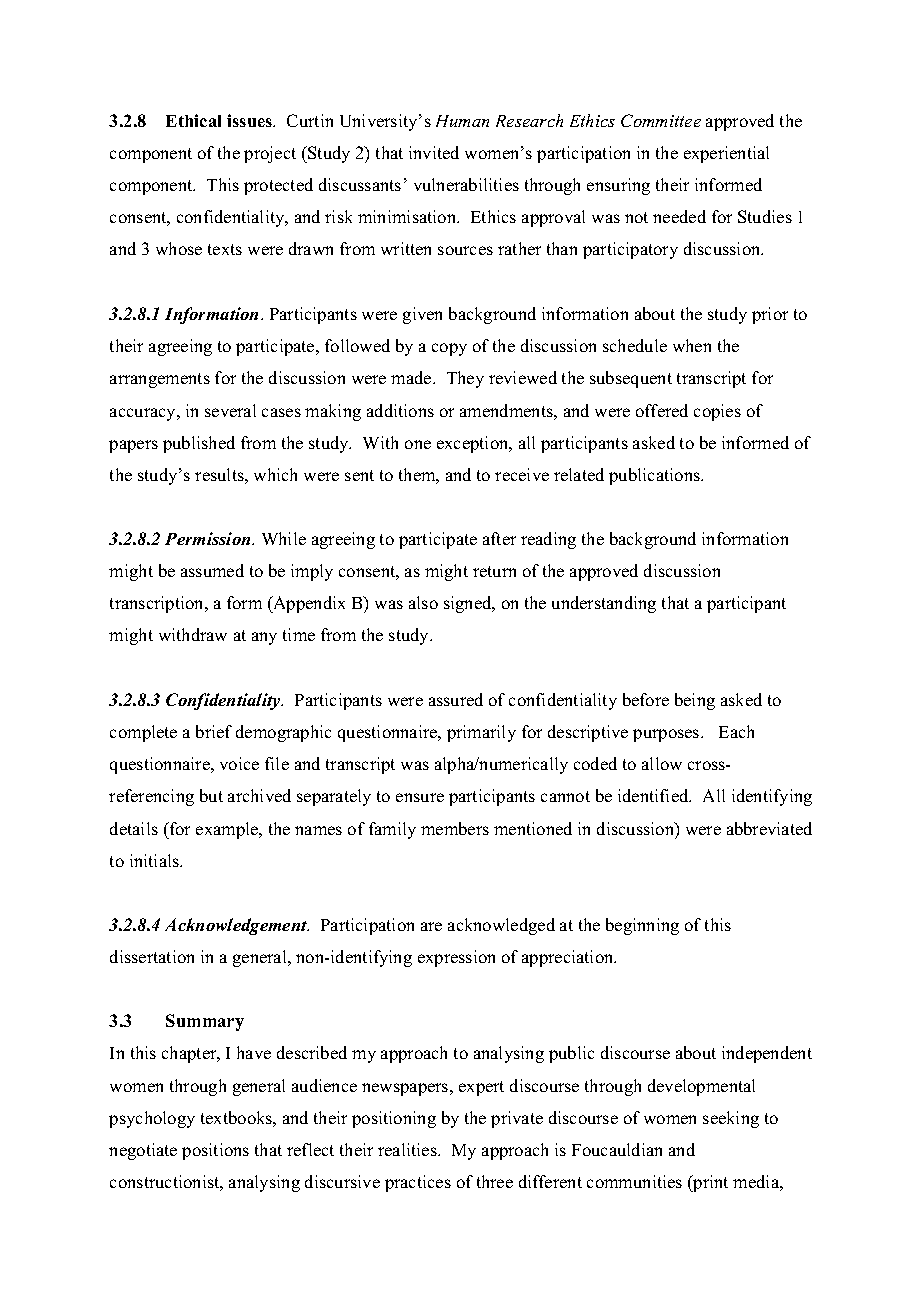  What do you see at coordinates (474, 444) in the screenshot?
I see `exception` at bounding box center [474, 444].
